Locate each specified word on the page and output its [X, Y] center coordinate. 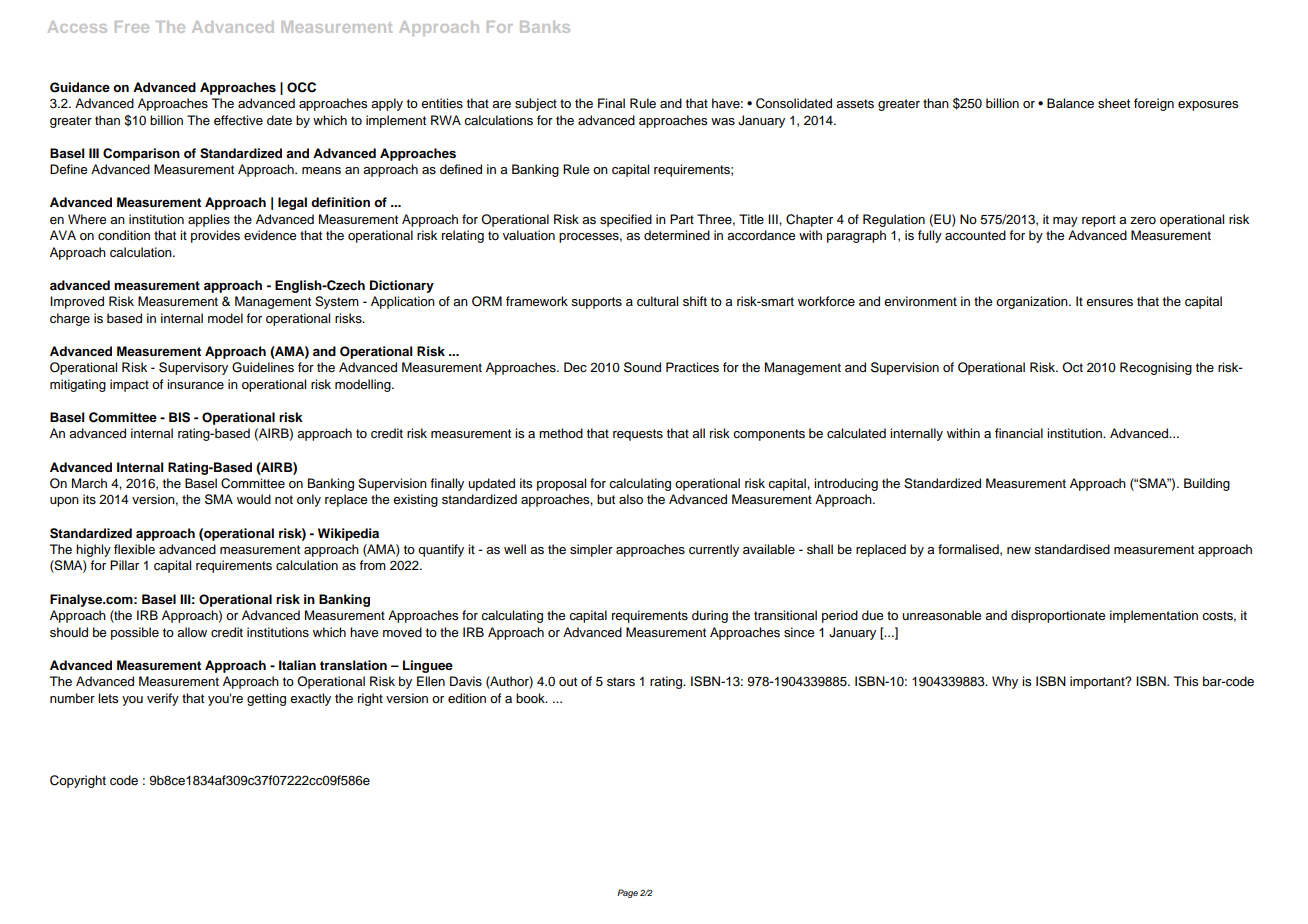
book [531, 698]
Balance [1070, 103]
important [1098, 682]
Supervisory [193, 368]
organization [1033, 302]
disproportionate [1058, 616]
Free [132, 27]
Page [627, 893]
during [710, 616]
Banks [545, 27]
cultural [657, 301]
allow [192, 632]
